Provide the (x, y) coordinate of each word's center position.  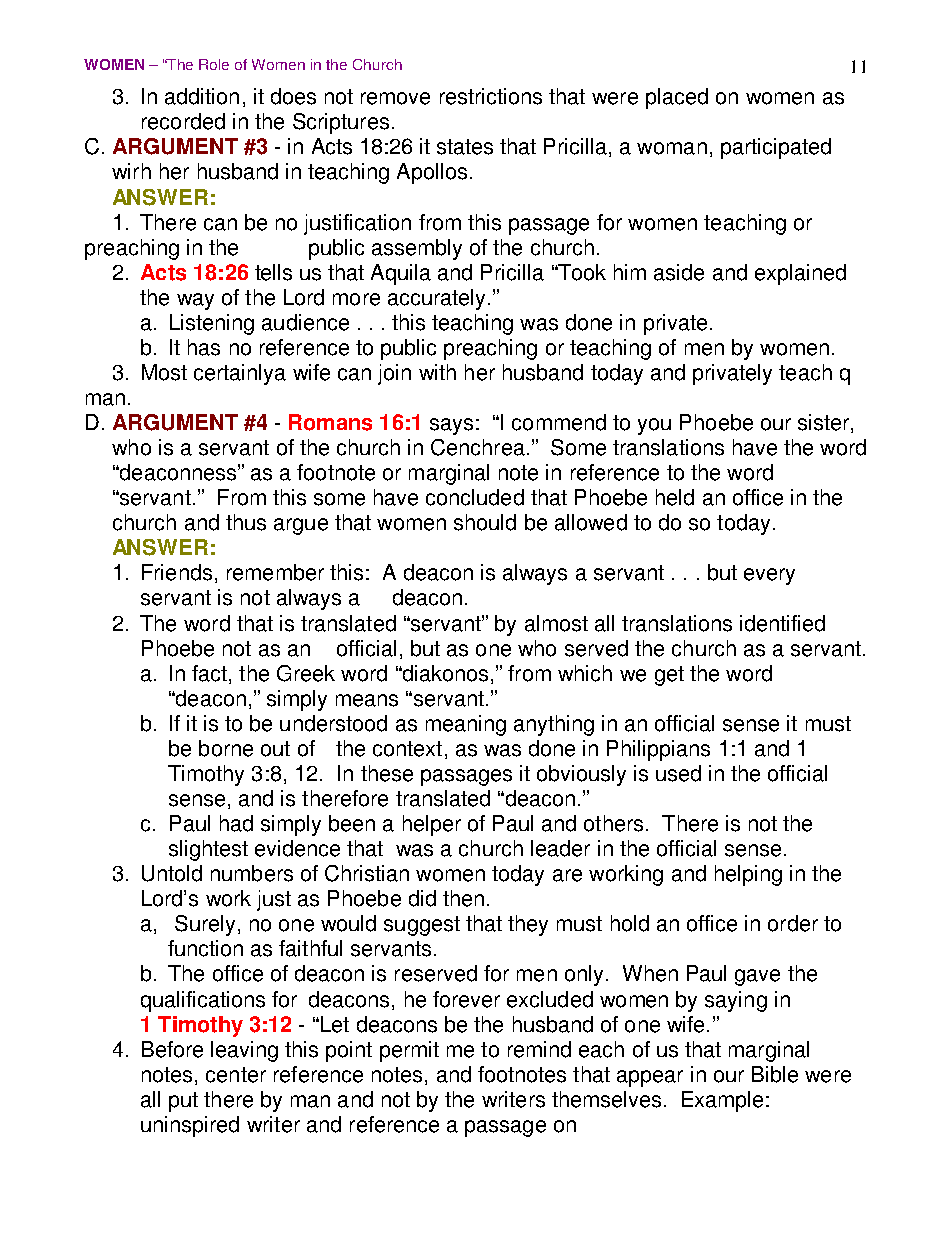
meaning (466, 725)
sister (825, 423)
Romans (330, 422)
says (451, 426)
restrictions (491, 96)
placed (677, 98)
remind (539, 1049)
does (293, 96)
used (678, 773)
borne (226, 748)
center (236, 1075)
